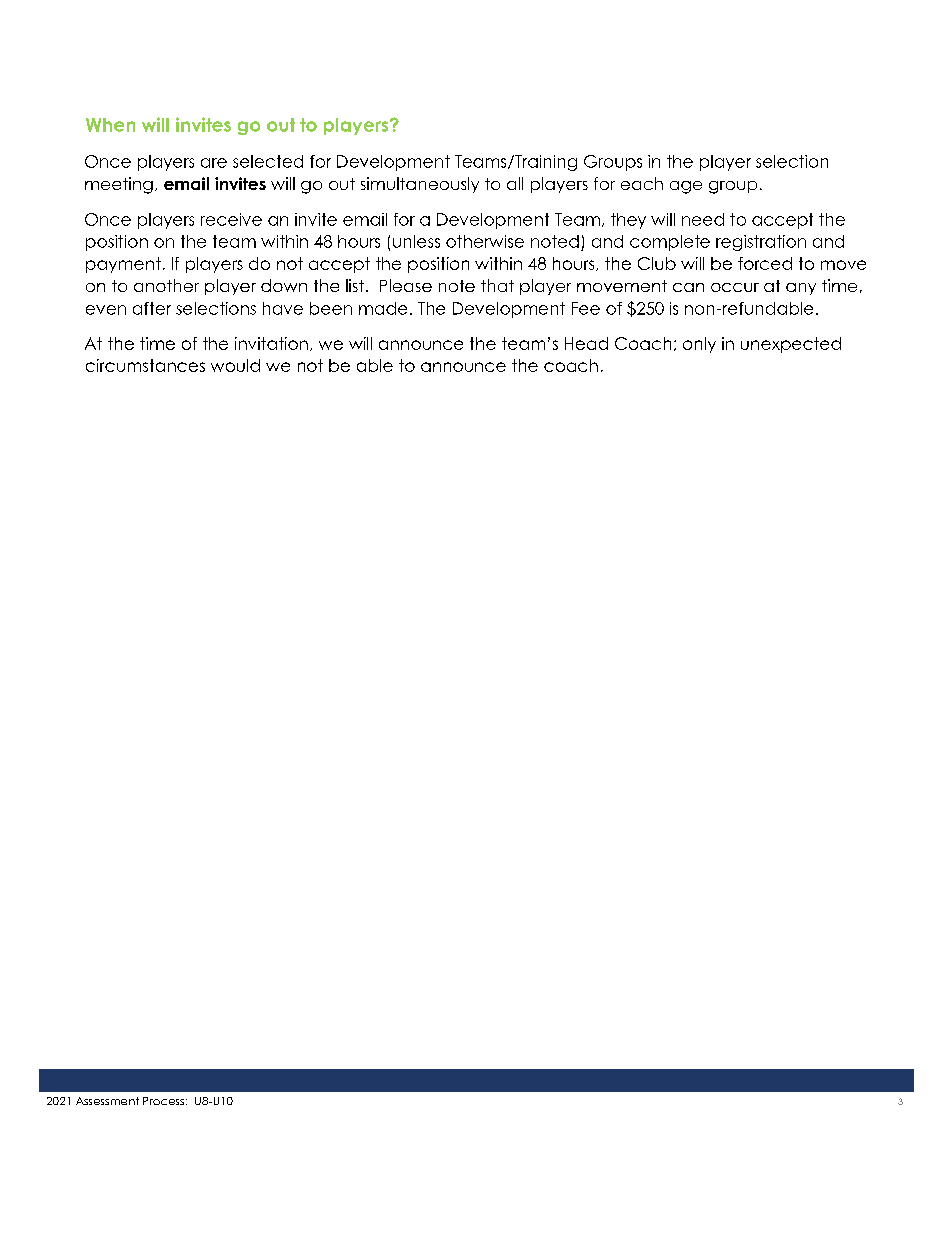 The image size is (952, 1233). What do you see at coordinates (271, 343) in the image?
I see `invitation` at bounding box center [271, 343].
